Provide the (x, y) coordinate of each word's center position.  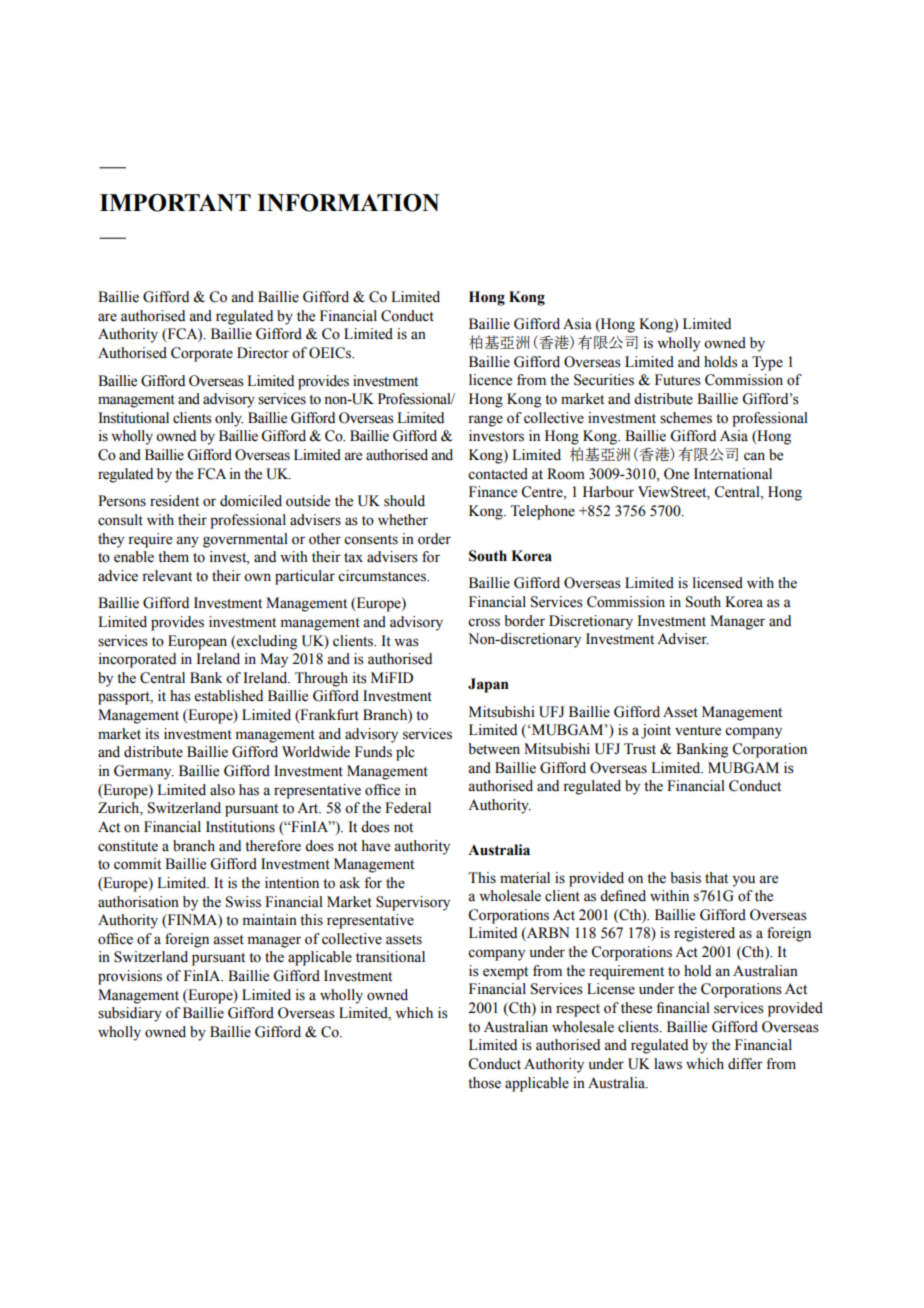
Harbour (608, 492)
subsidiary (130, 1014)
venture (698, 731)
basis (685, 878)
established (229, 696)
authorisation (138, 902)
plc (405, 753)
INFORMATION (348, 203)
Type (767, 363)
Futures (678, 380)
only (229, 419)
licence (490, 380)
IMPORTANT (175, 203)
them (173, 557)
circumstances (383, 576)
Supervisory (413, 903)
